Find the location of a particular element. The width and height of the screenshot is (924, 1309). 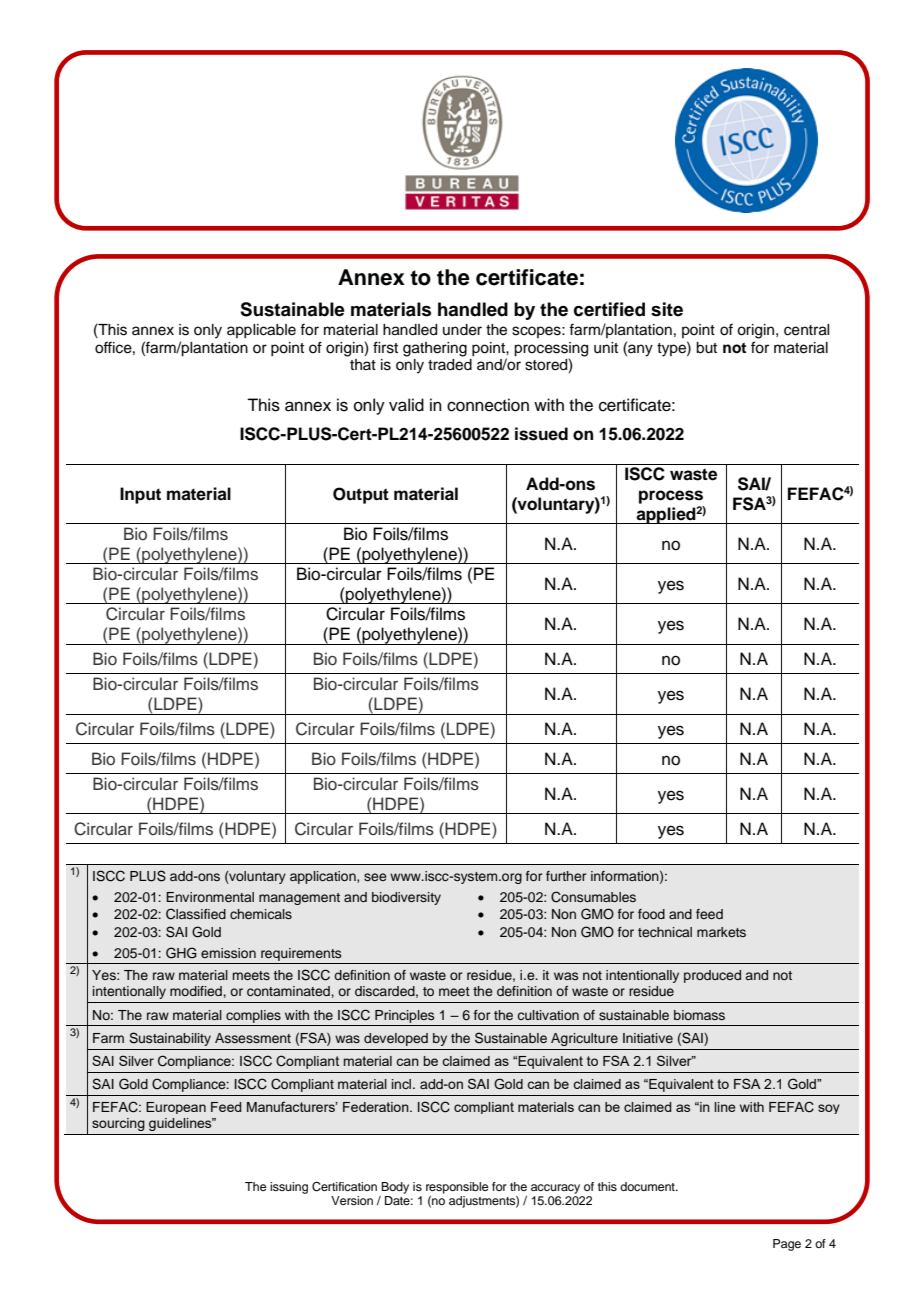

Page is located at coordinates (787, 1245).
